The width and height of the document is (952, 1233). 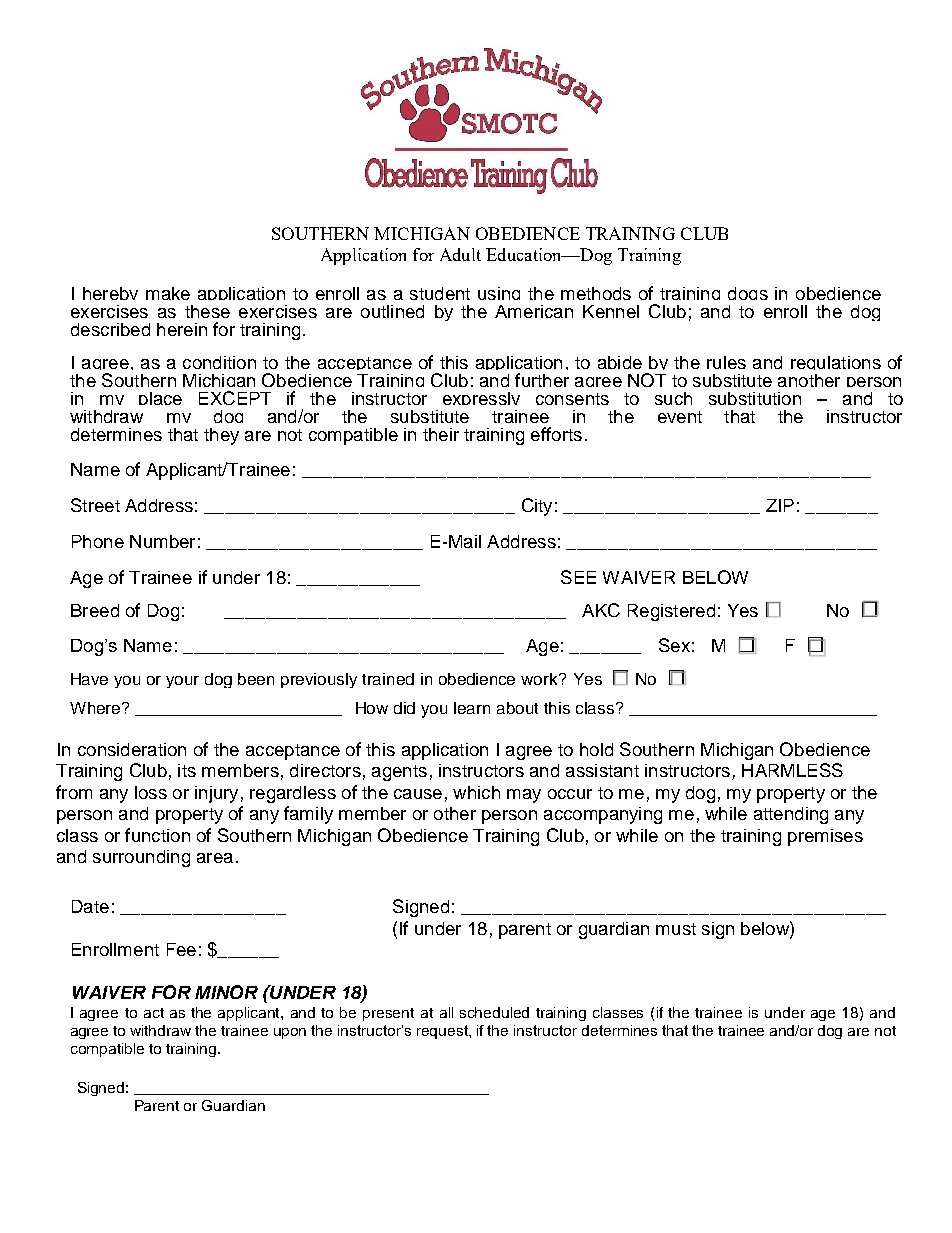 I want to click on its, so click(x=187, y=770).
